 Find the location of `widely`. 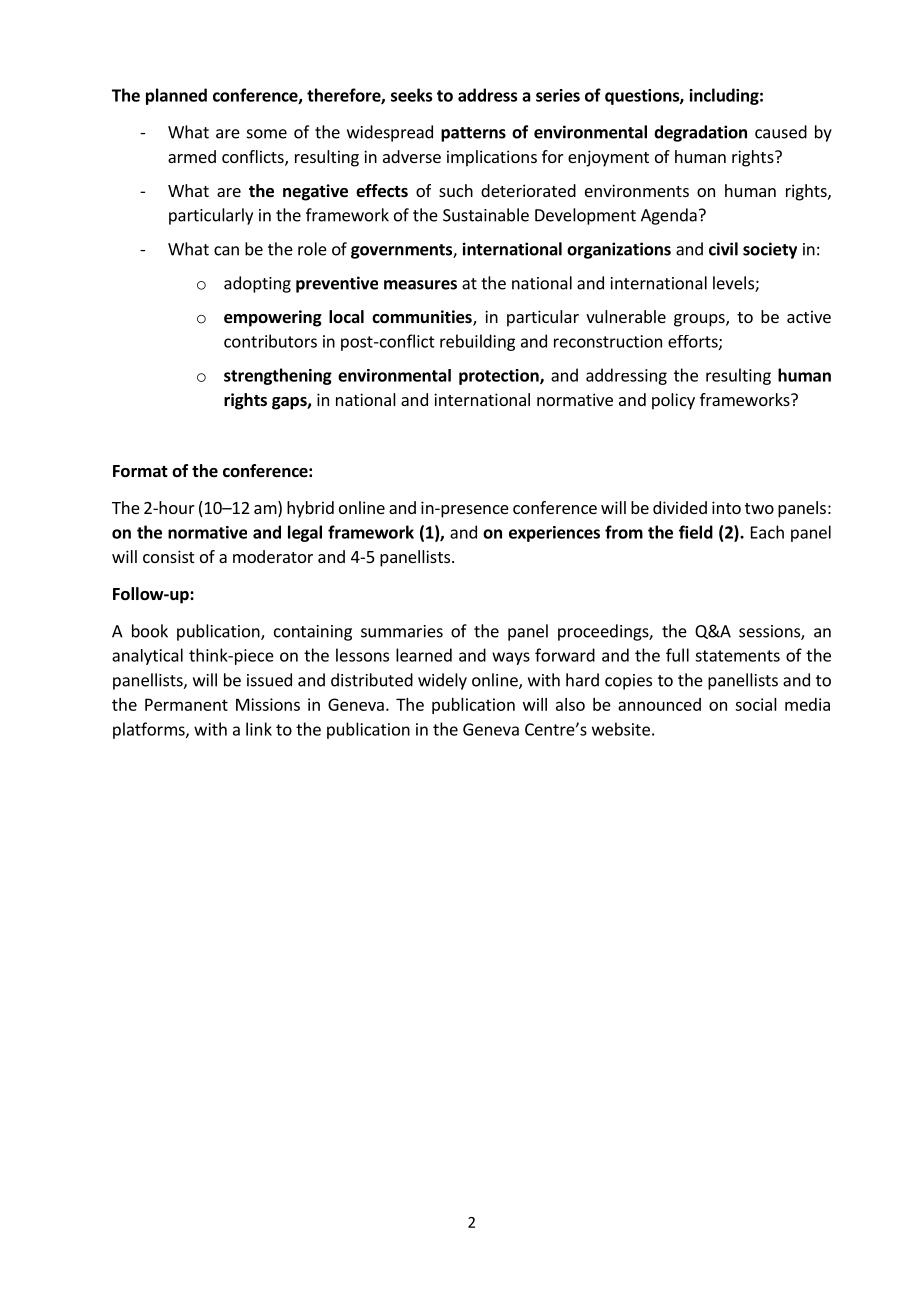

widely is located at coordinates (442, 681).
